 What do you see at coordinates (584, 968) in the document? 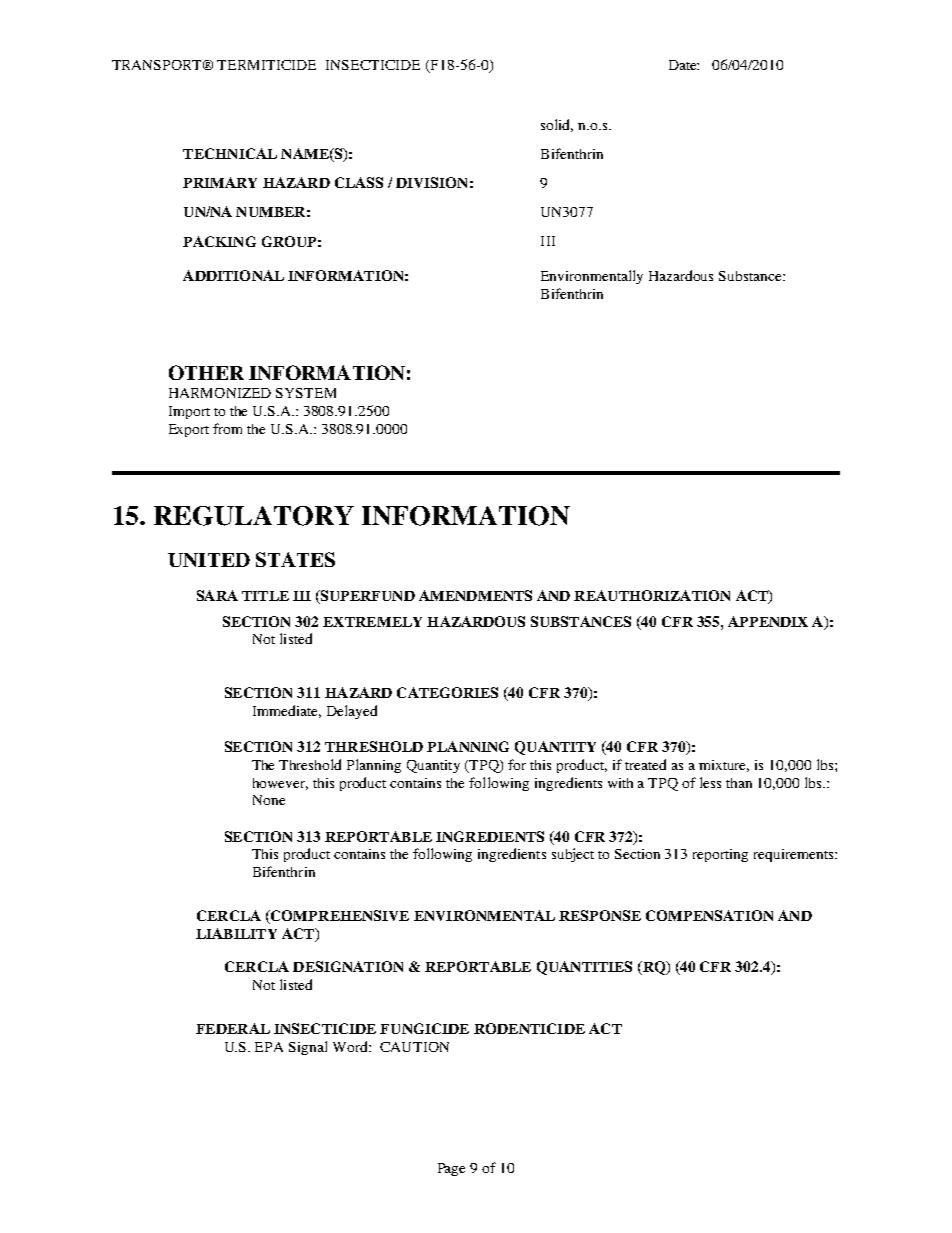
I see `QUANTITIES` at bounding box center [584, 968].
